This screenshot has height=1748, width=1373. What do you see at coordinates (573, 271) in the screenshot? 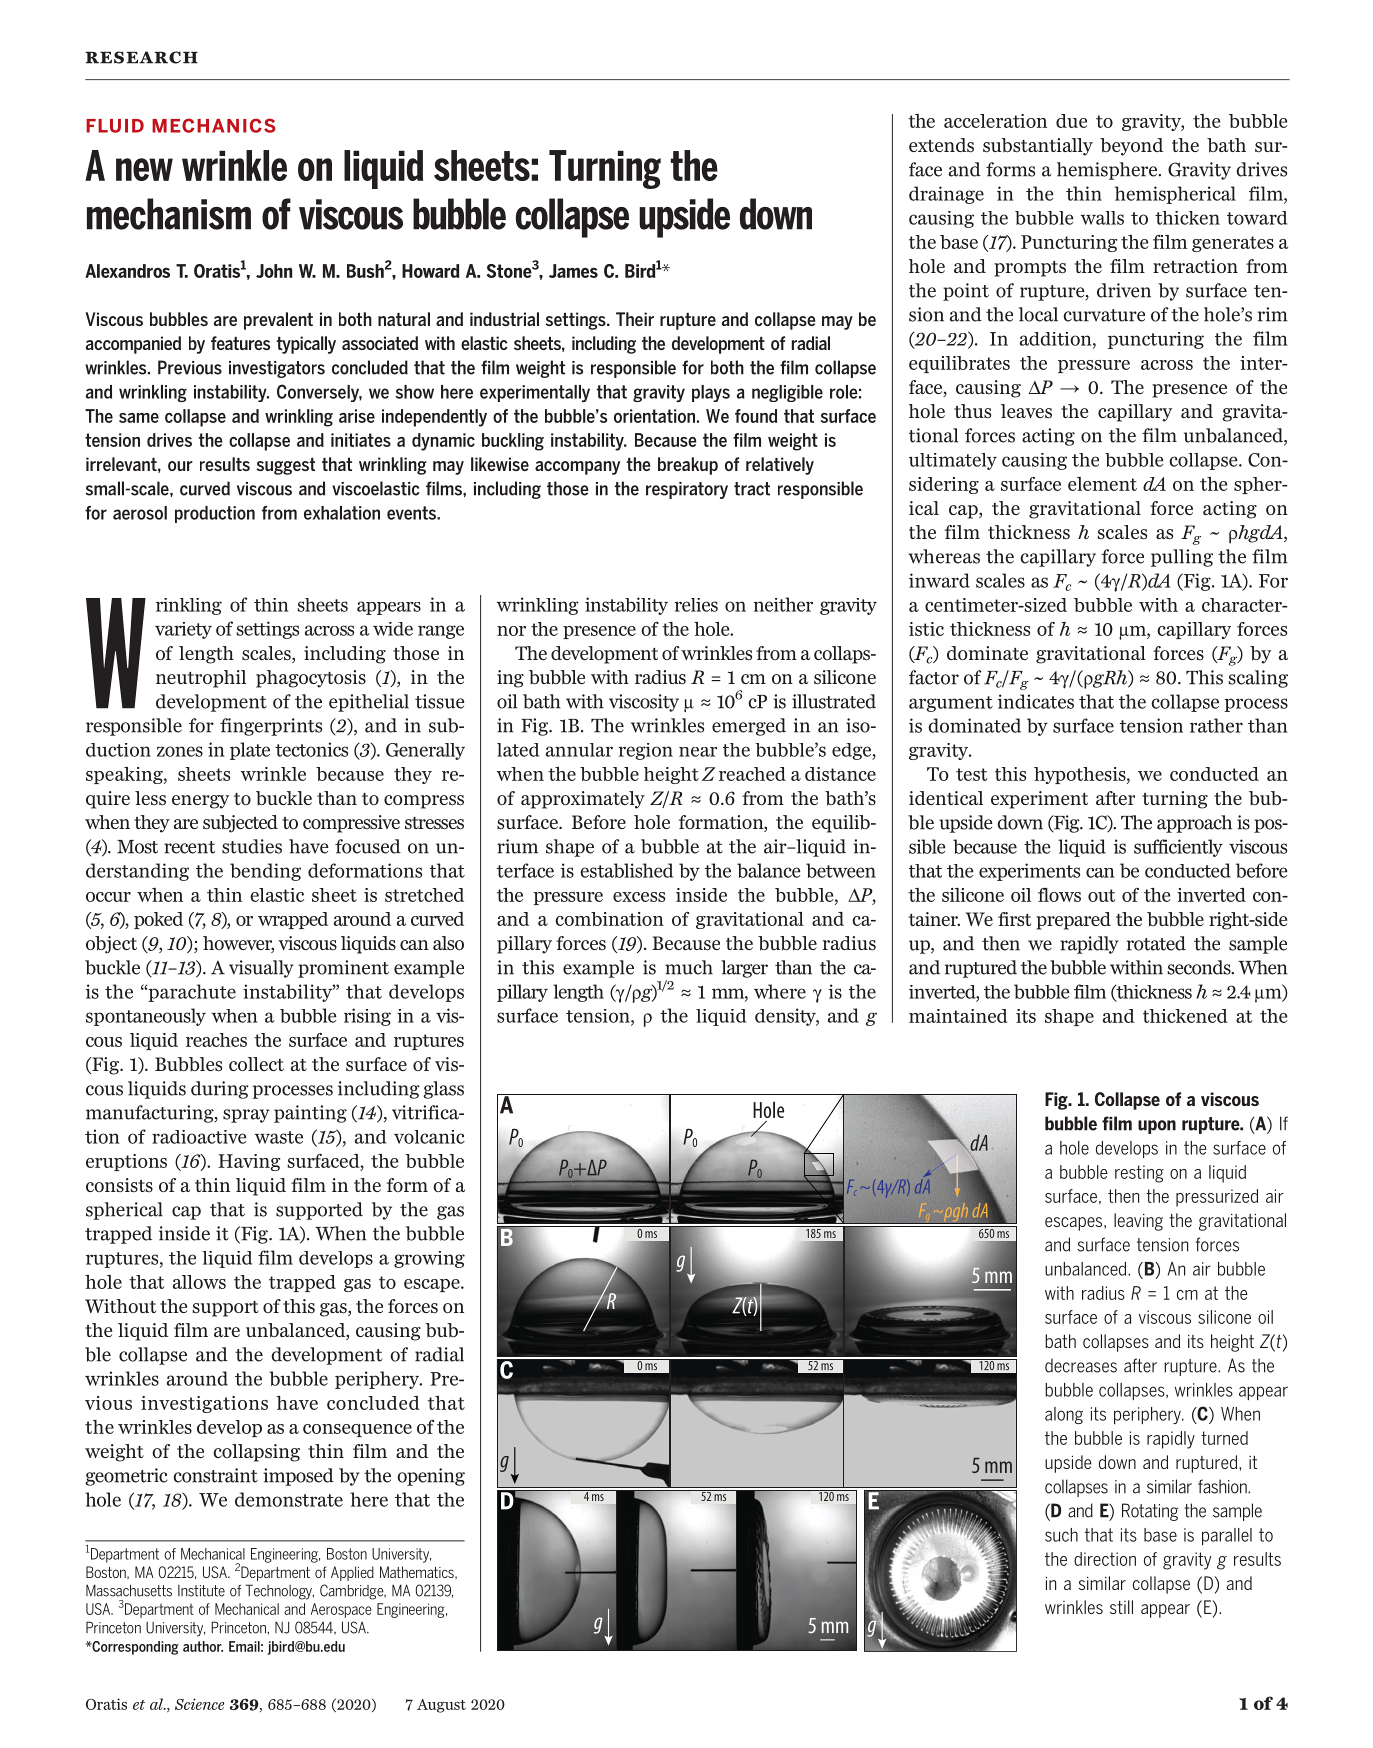
I see `James` at bounding box center [573, 271].
